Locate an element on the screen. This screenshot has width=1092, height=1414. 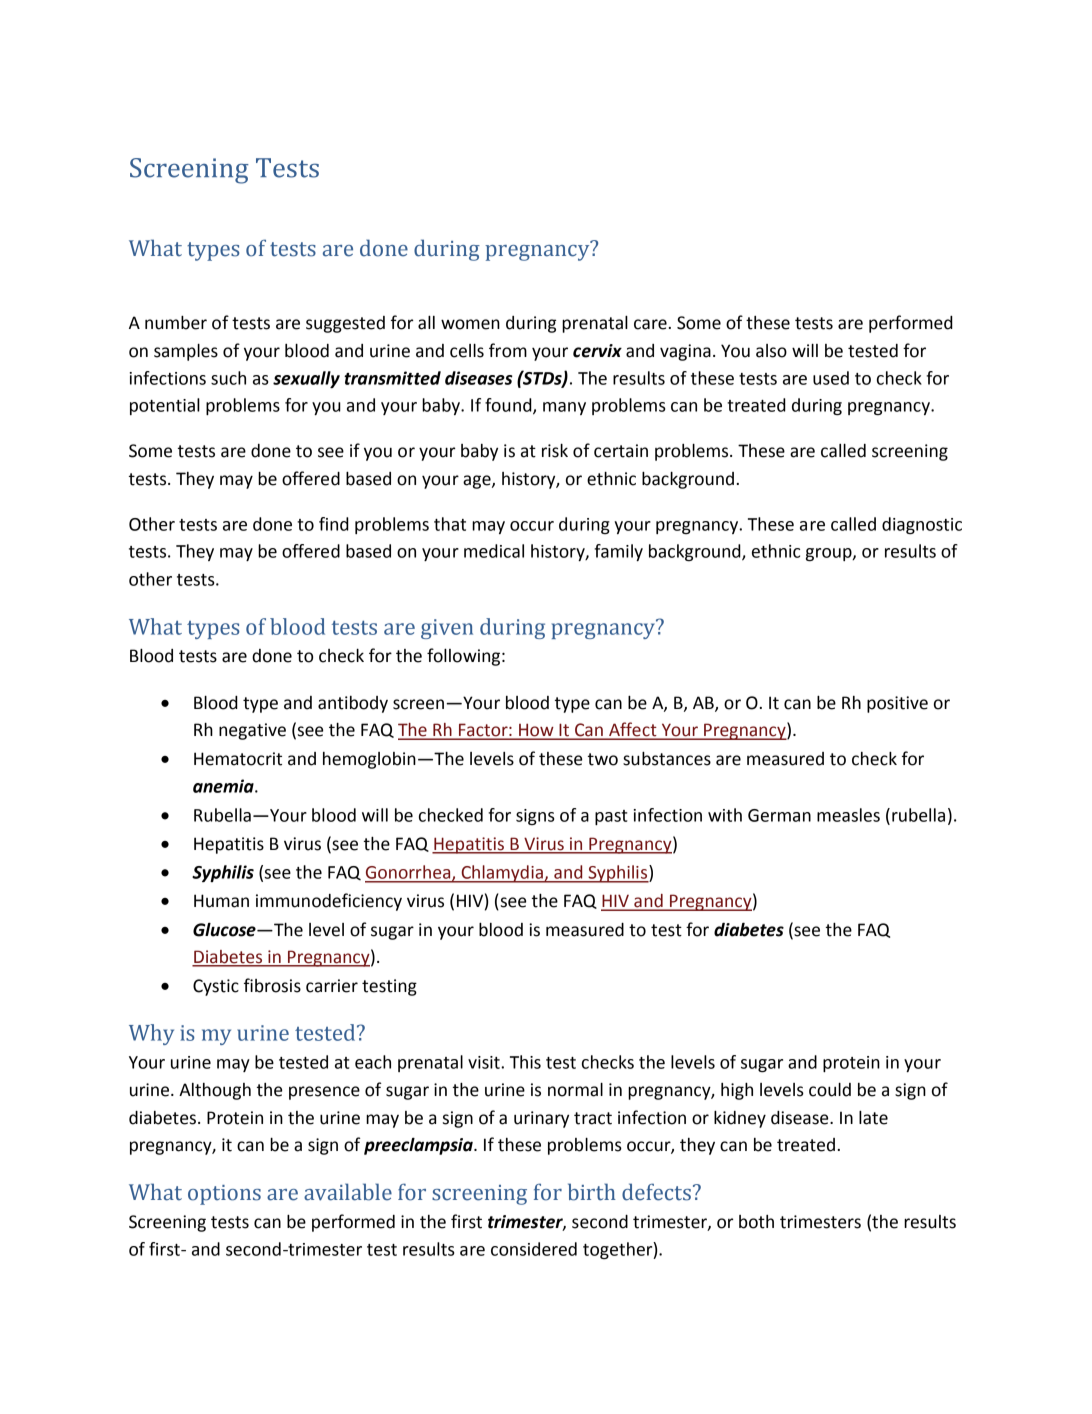
Cystic is located at coordinates (216, 987).
